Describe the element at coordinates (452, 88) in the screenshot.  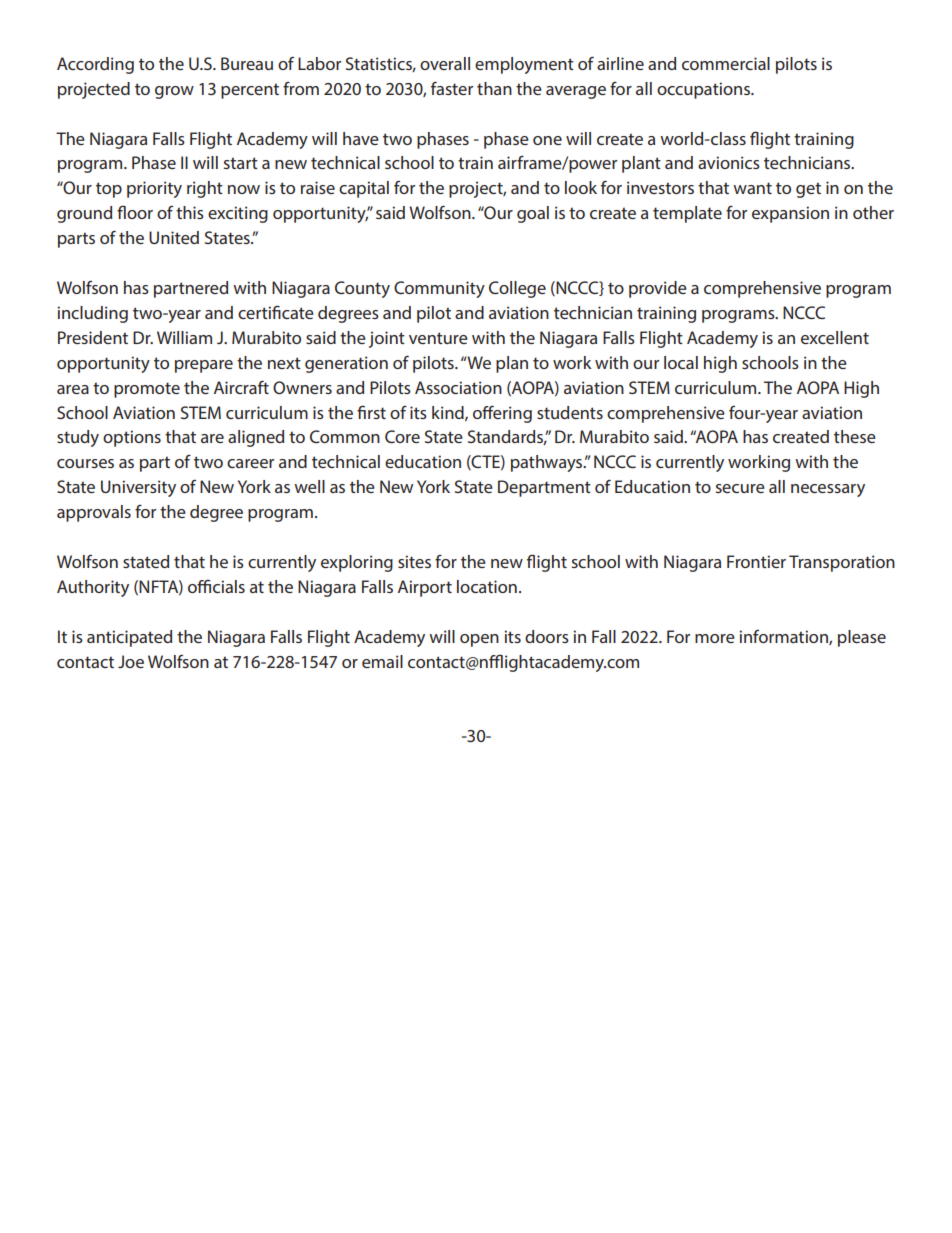
I see `faster` at that location.
